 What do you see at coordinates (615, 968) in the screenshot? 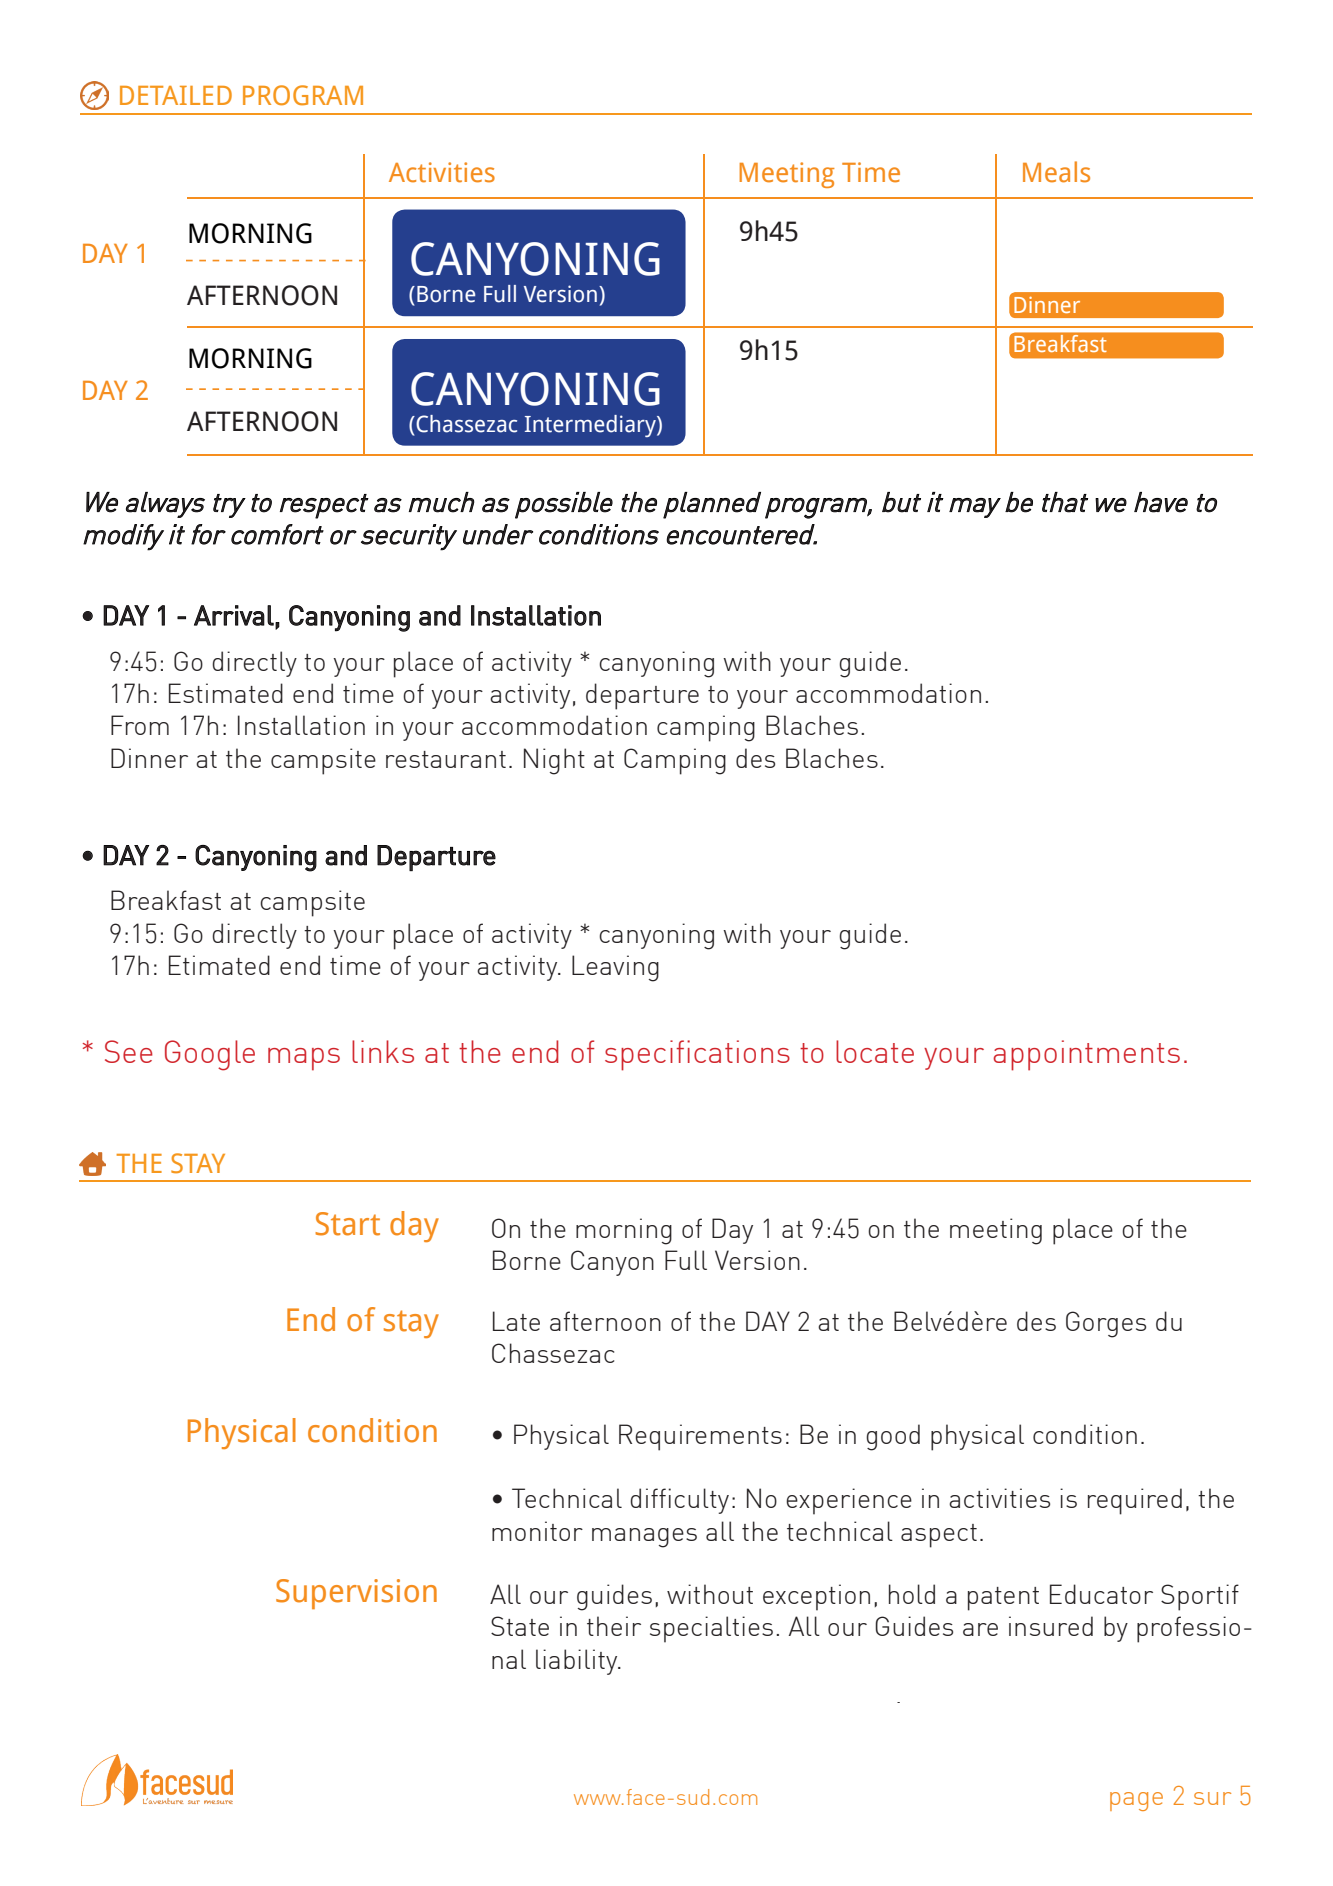
I see `Leaving` at bounding box center [615, 968].
